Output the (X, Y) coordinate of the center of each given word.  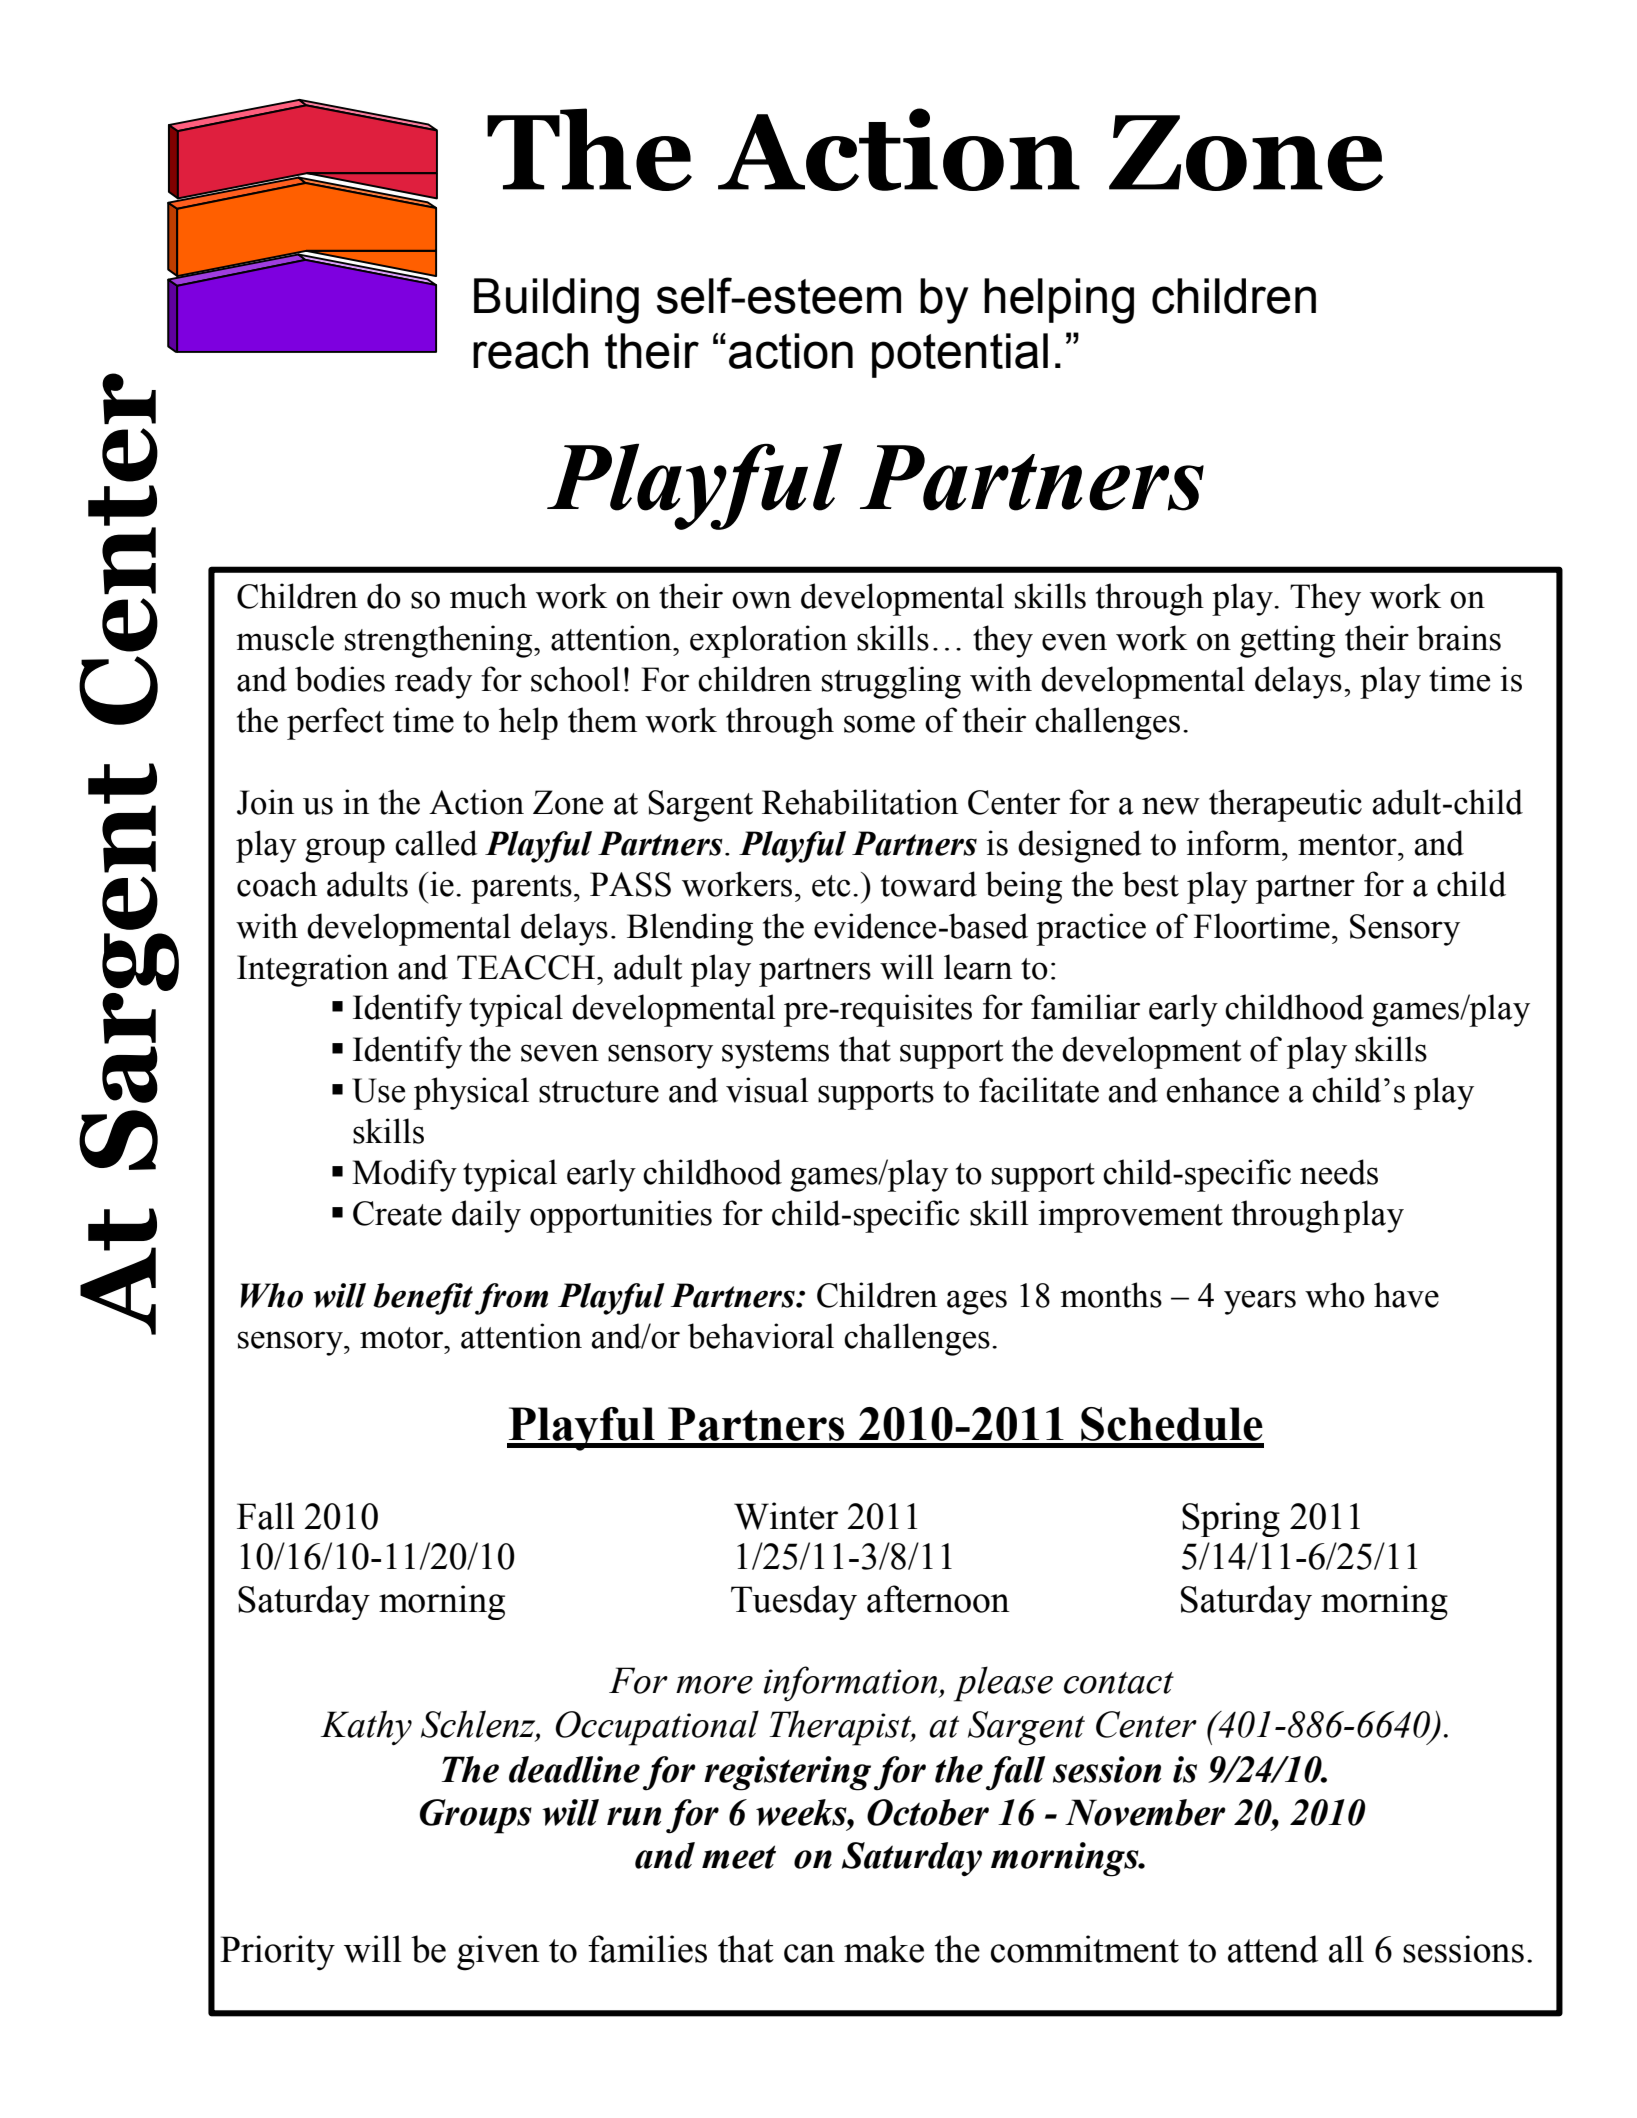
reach (530, 351)
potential (960, 355)
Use (378, 1090)
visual (767, 1090)
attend (1273, 1949)
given (498, 1953)
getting (1287, 641)
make (884, 1949)
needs (1339, 1172)
